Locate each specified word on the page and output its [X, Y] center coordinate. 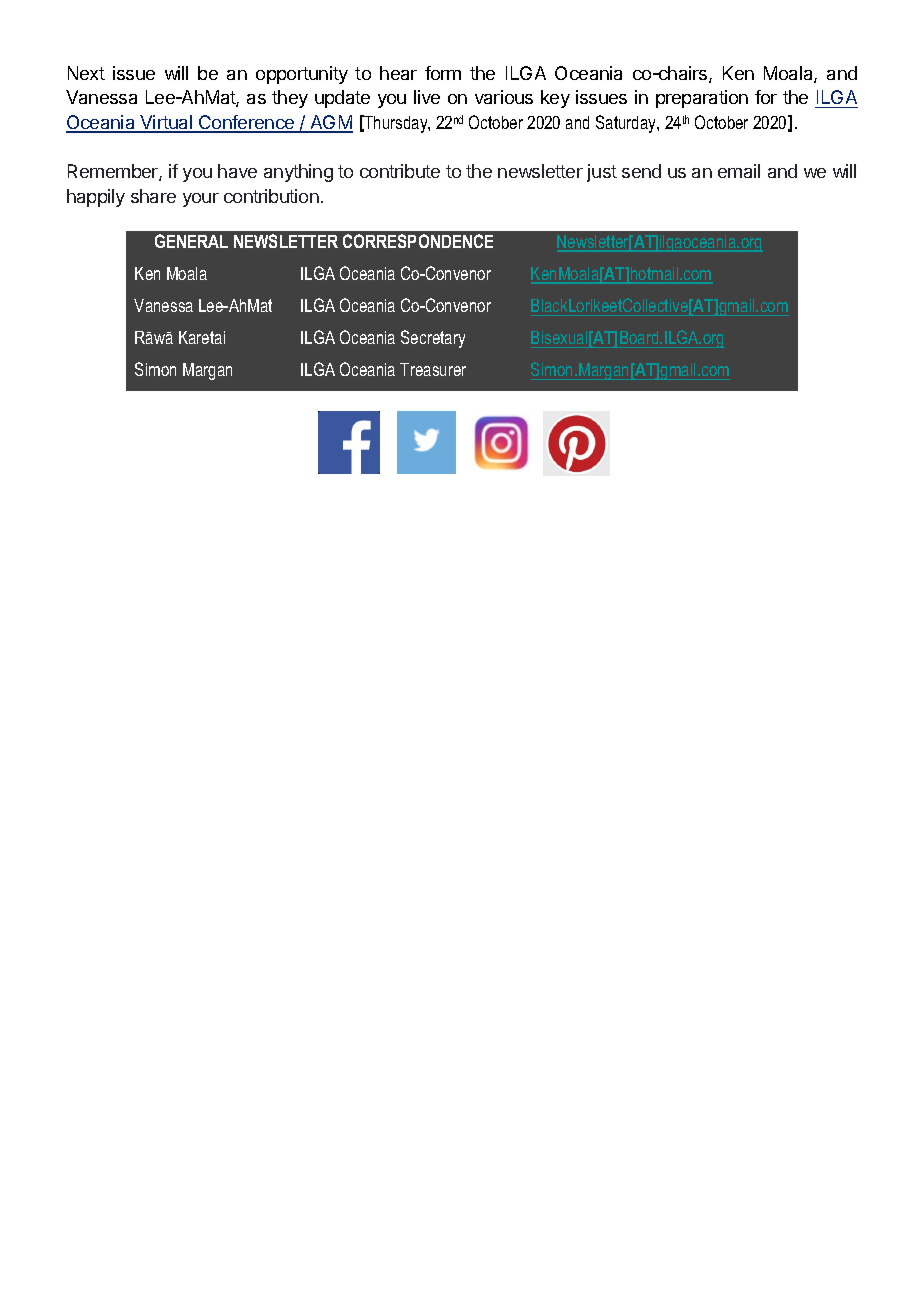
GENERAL [191, 241]
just [602, 173]
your [201, 200]
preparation [702, 99]
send [641, 171]
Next [86, 73]
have [237, 171]
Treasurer [433, 369]
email [739, 171]
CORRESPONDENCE [418, 241]
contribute [400, 171]
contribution [271, 196]
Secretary [433, 339]
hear [398, 73]
